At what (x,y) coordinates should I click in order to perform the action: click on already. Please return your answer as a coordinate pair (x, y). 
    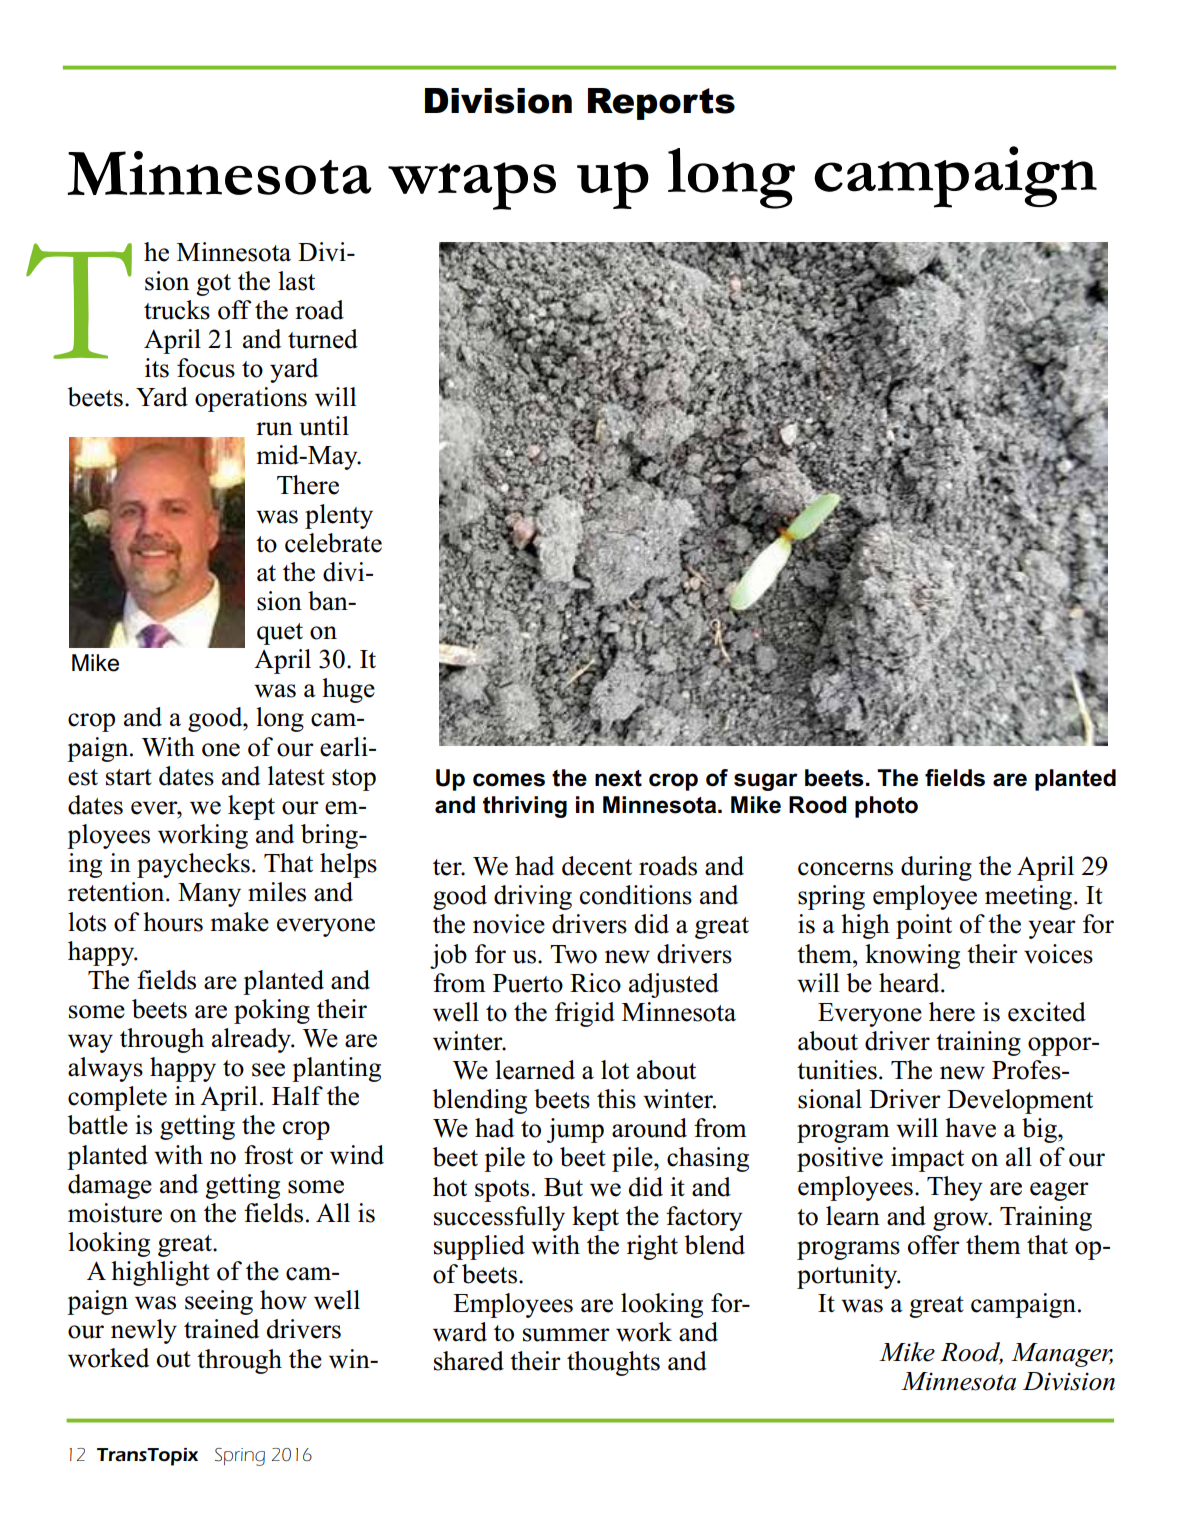
    Looking at the image, I should click on (253, 1040).
